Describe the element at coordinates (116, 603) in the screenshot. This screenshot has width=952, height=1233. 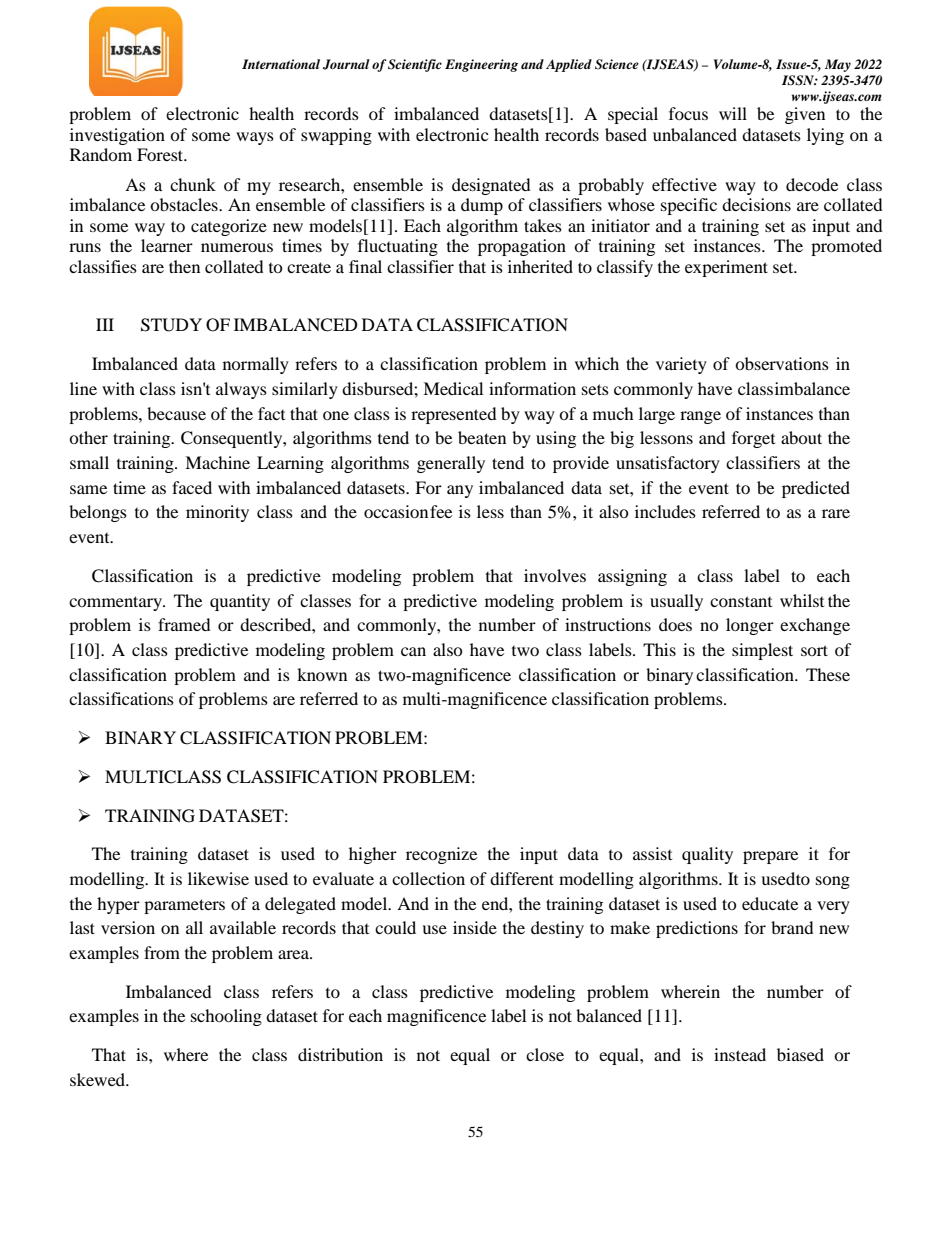
I see `commentary` at that location.
